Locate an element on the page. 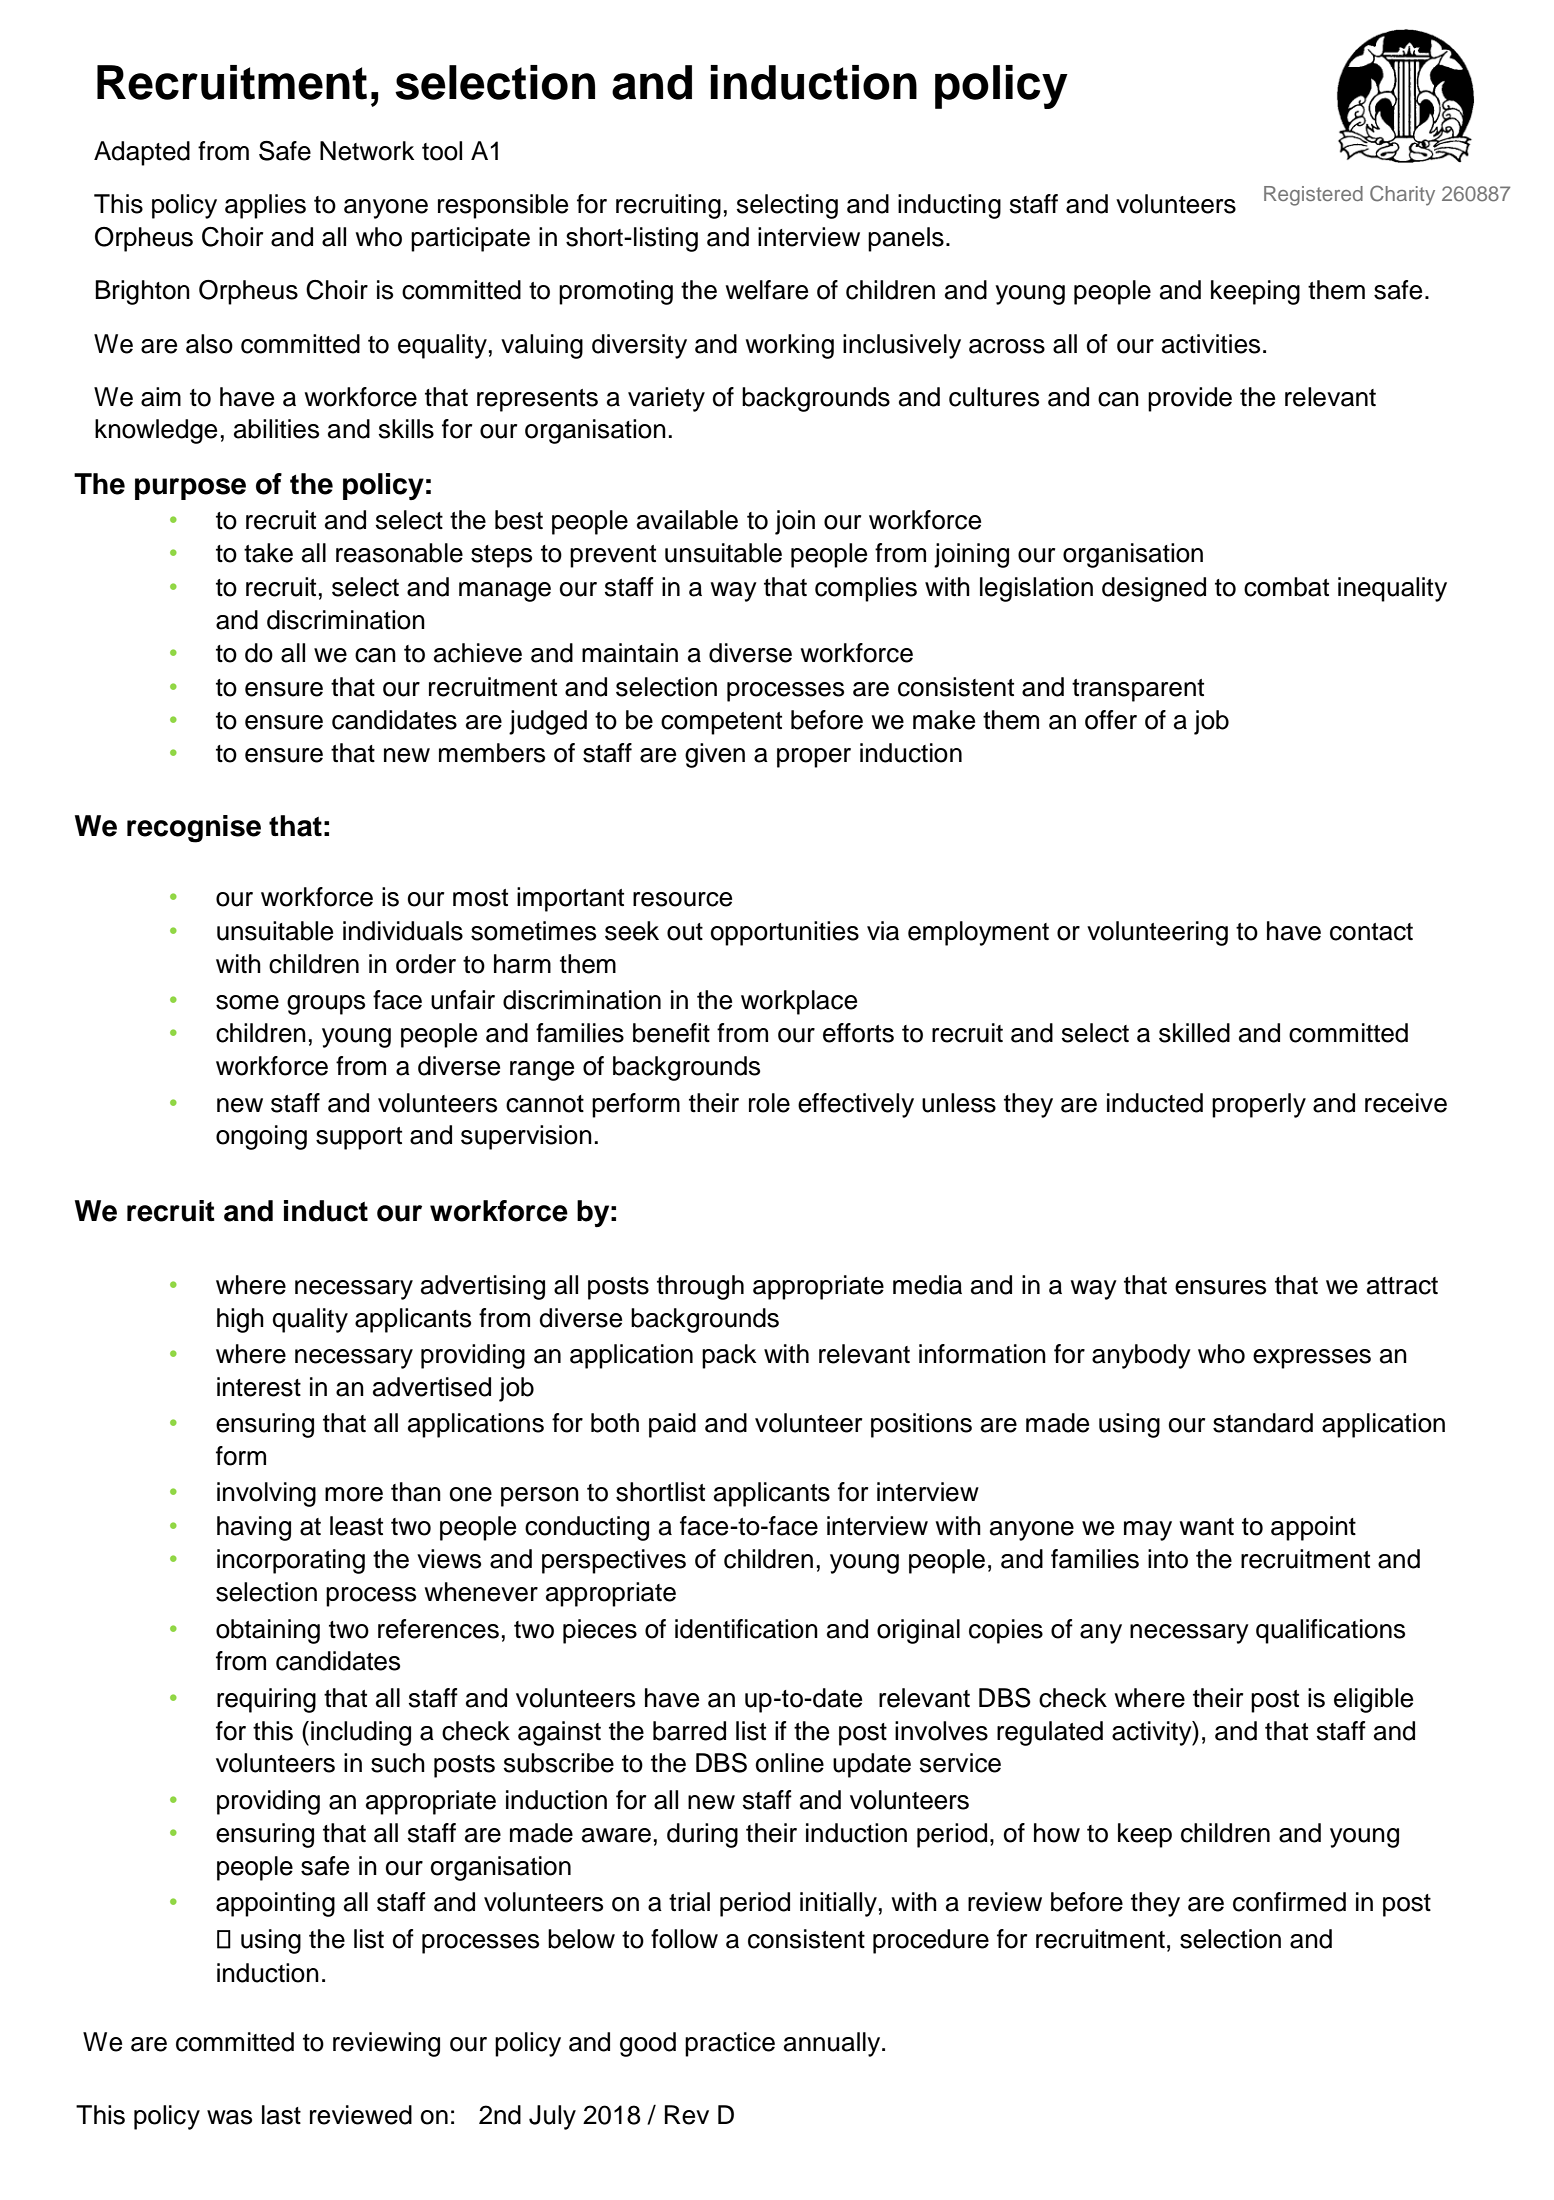  ongoing is located at coordinates (261, 1137).
